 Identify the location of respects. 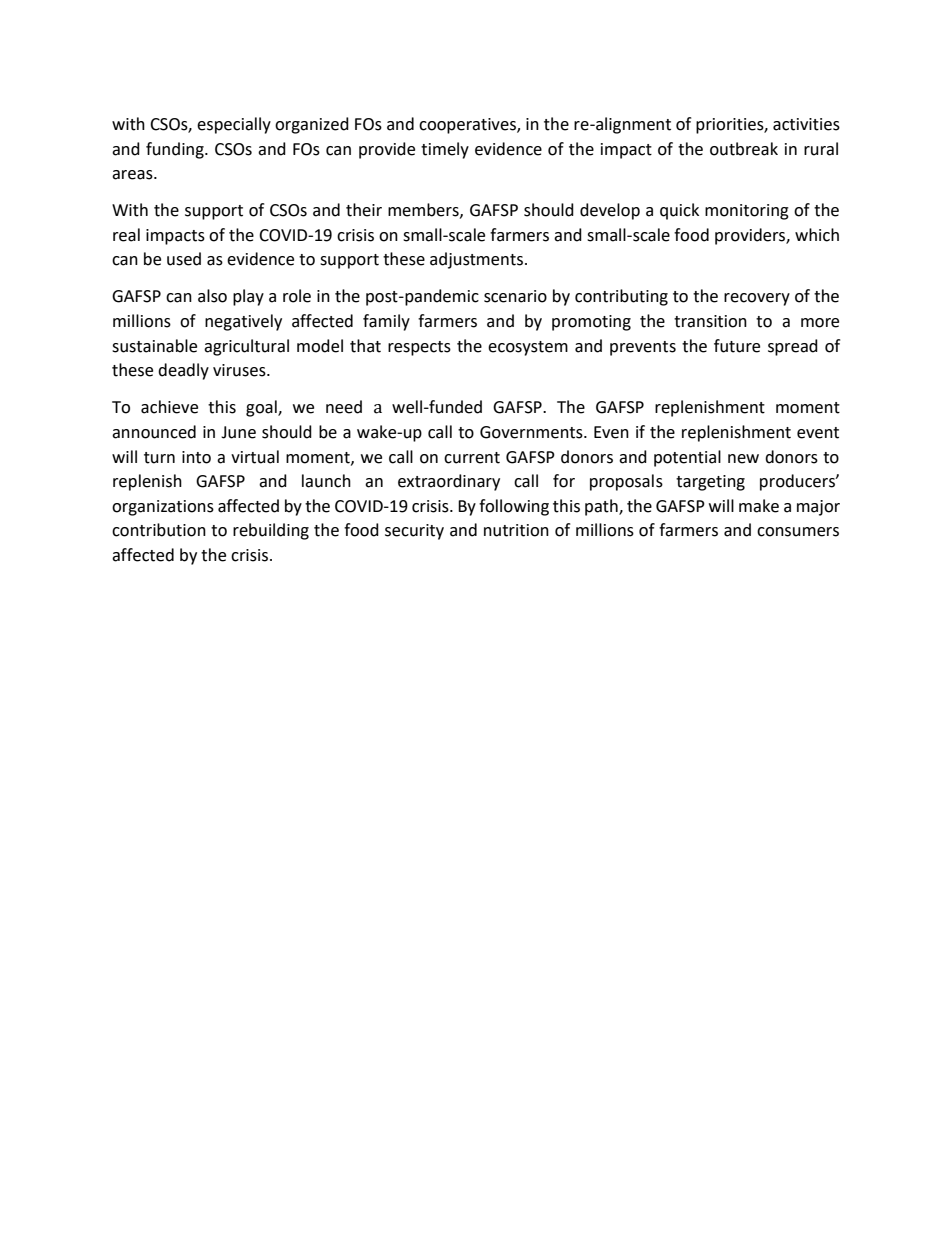
(419, 348).
